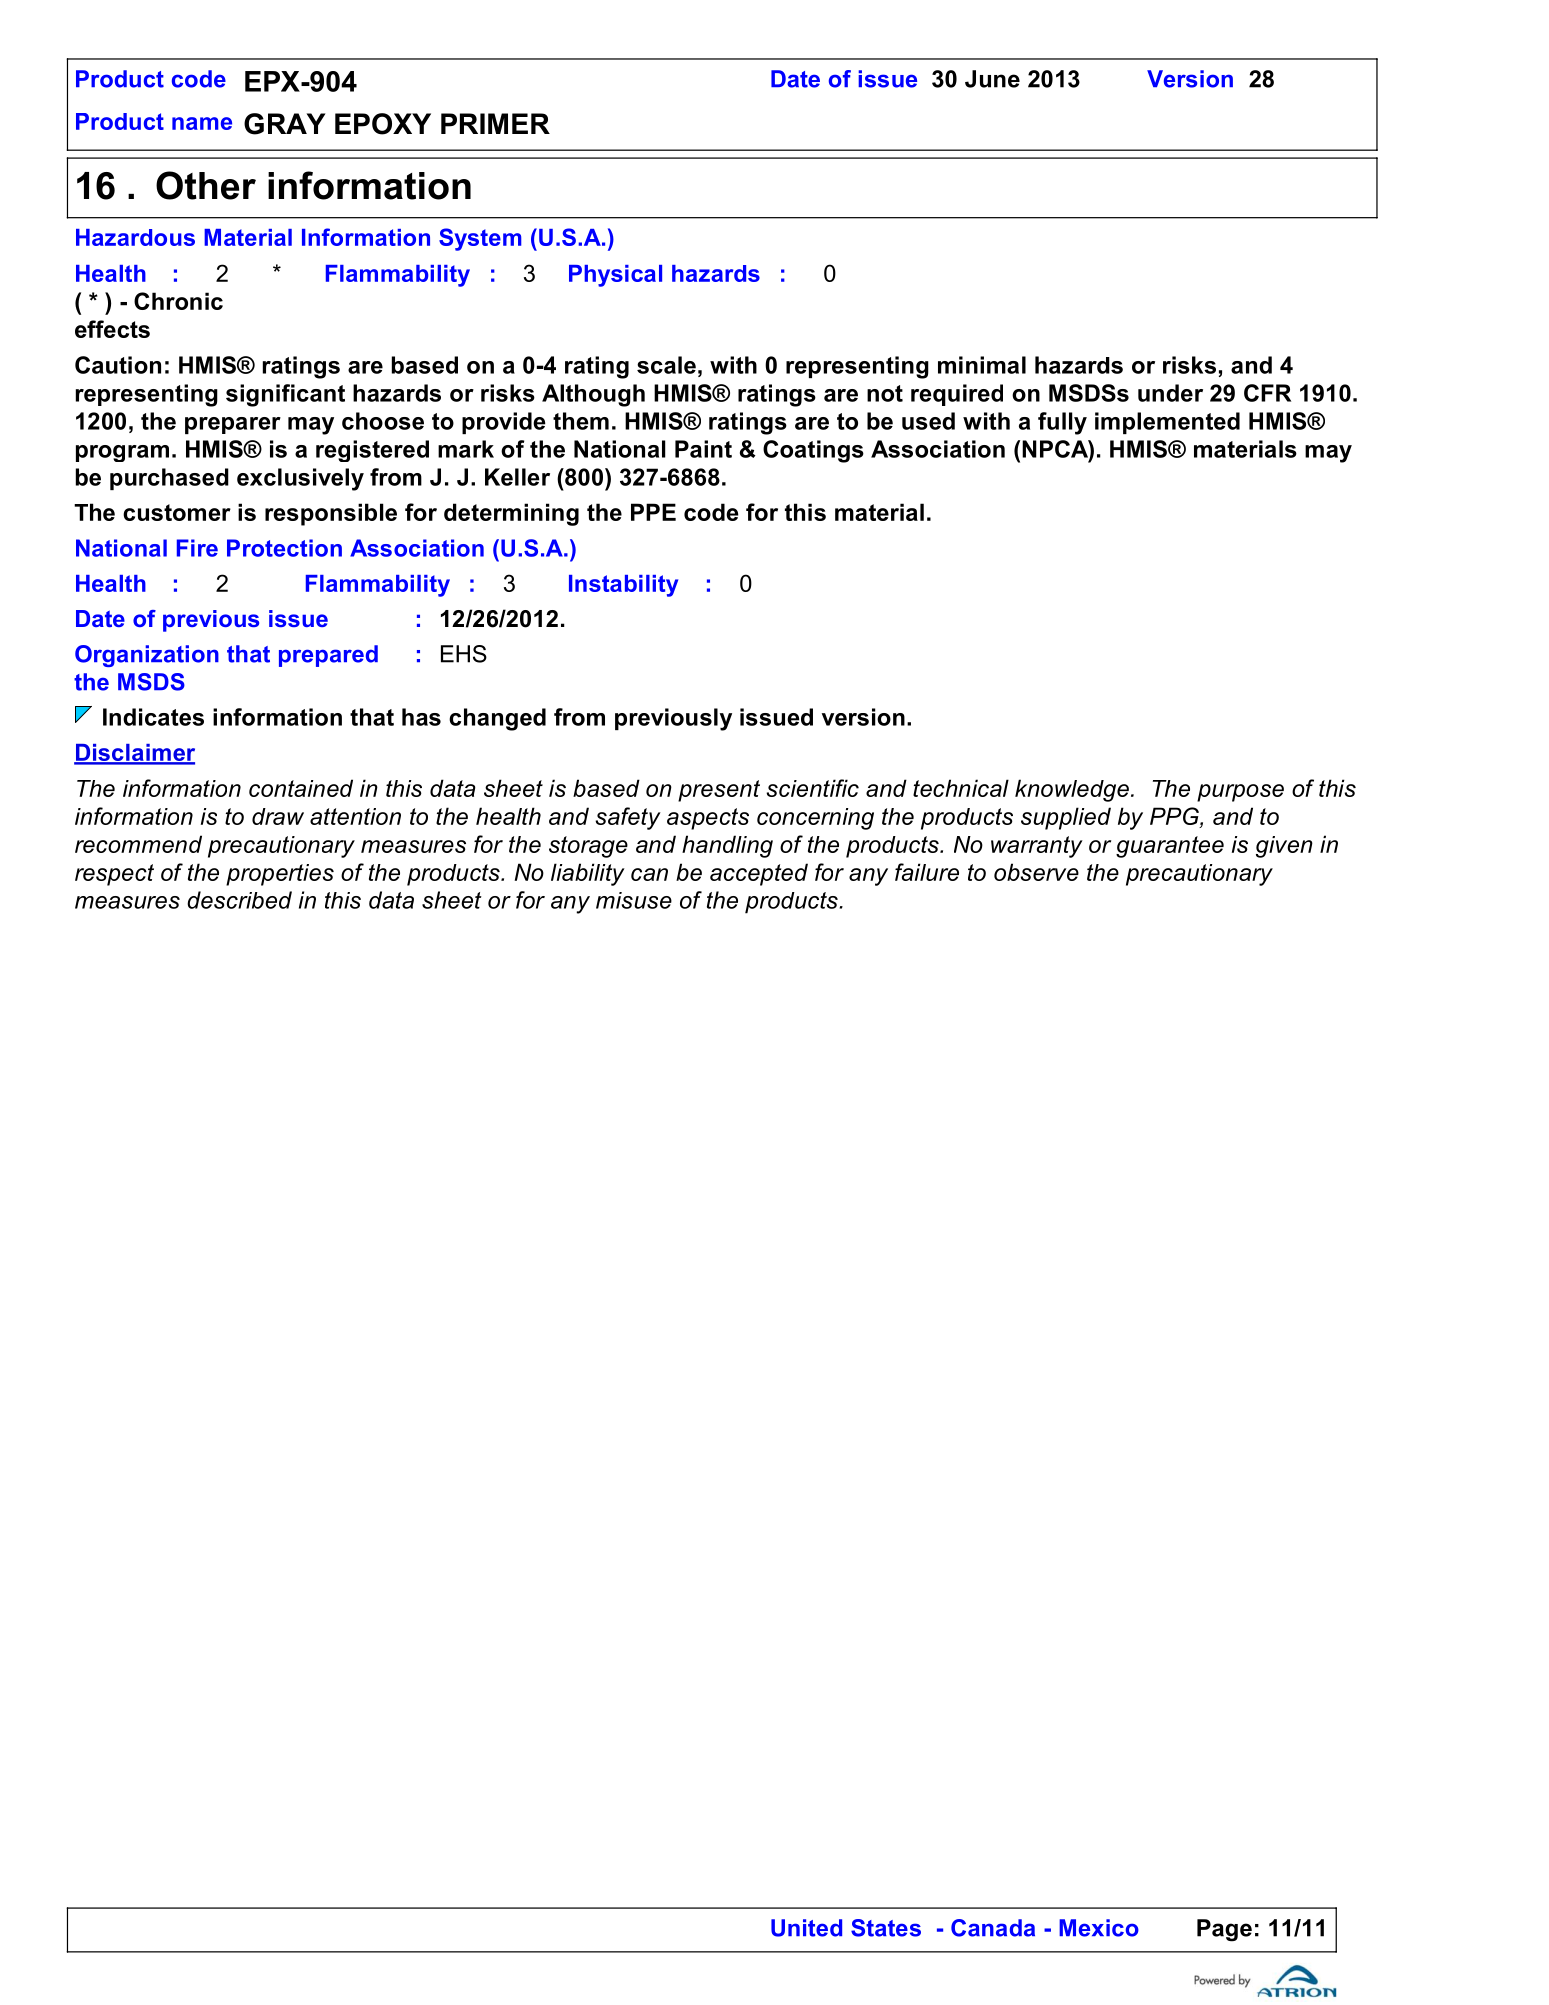  What do you see at coordinates (285, 124) in the document?
I see `GRAY` at bounding box center [285, 124].
